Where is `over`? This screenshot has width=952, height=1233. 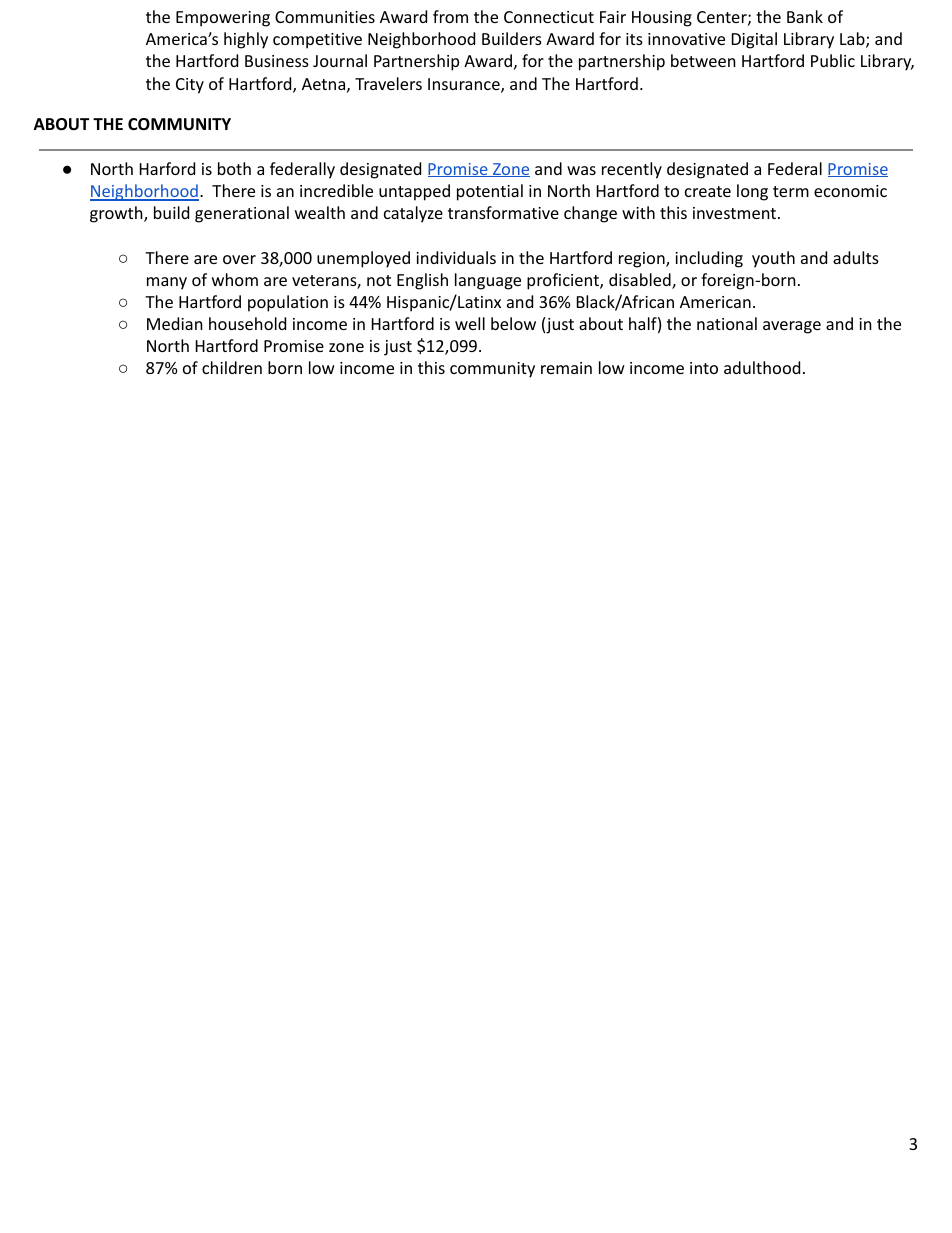 over is located at coordinates (239, 259).
